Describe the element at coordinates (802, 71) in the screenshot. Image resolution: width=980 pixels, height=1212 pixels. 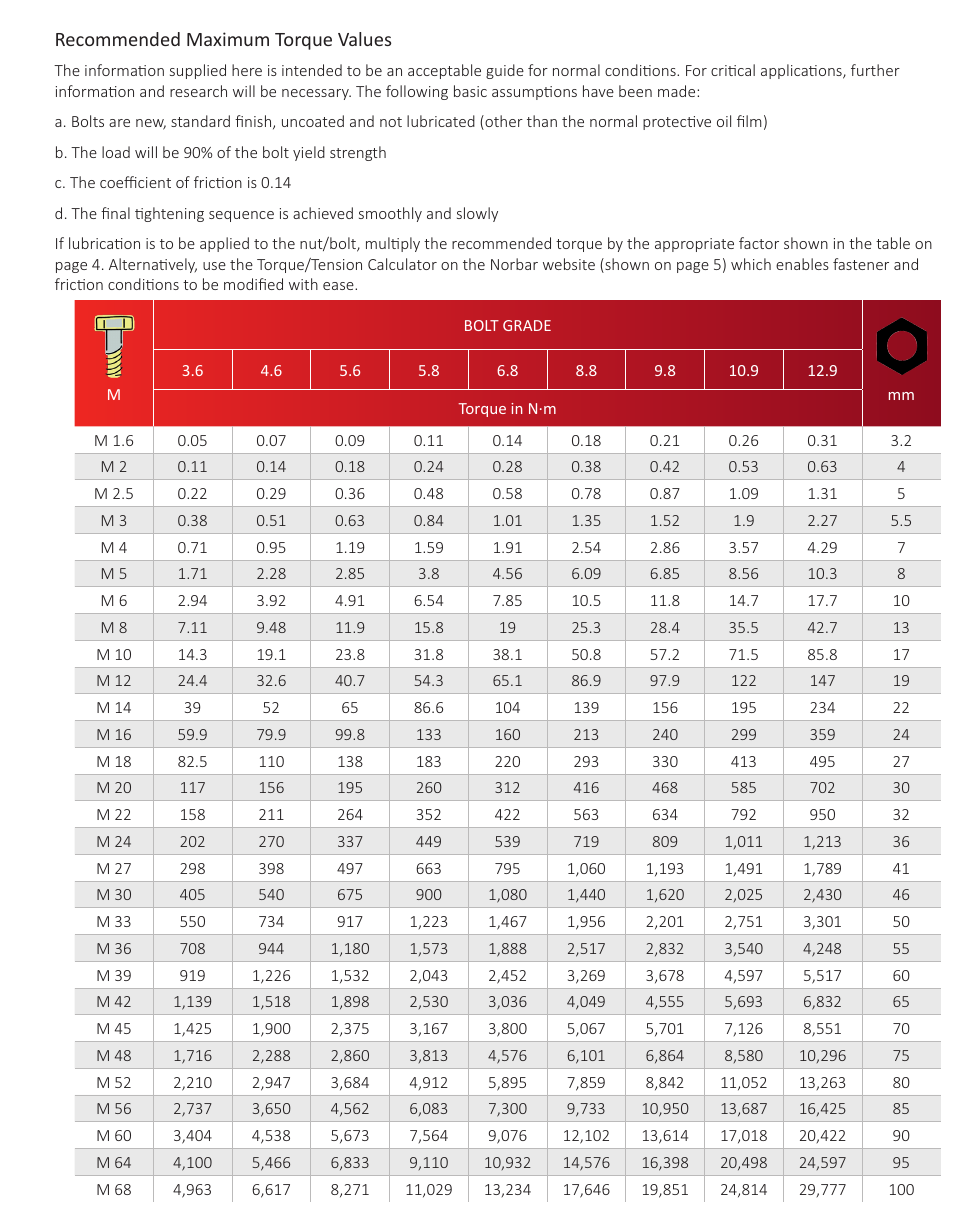
I see `applications` at that location.
